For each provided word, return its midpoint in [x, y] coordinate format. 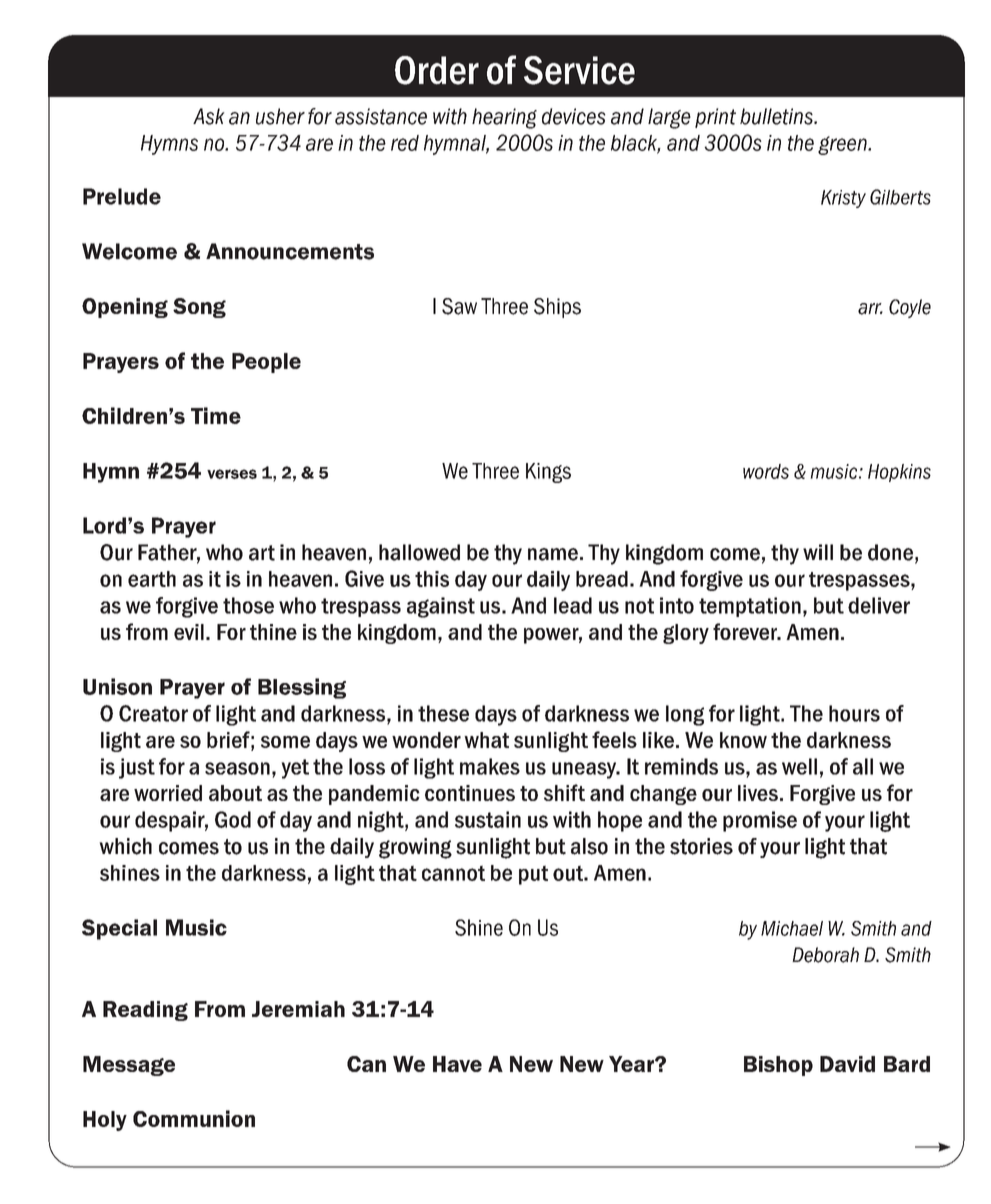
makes [490, 766]
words [766, 471]
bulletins [777, 116]
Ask [209, 116]
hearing [504, 118]
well [799, 766]
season [237, 768]
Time [216, 415]
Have [457, 1064]
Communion [194, 1118]
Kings [548, 473]
